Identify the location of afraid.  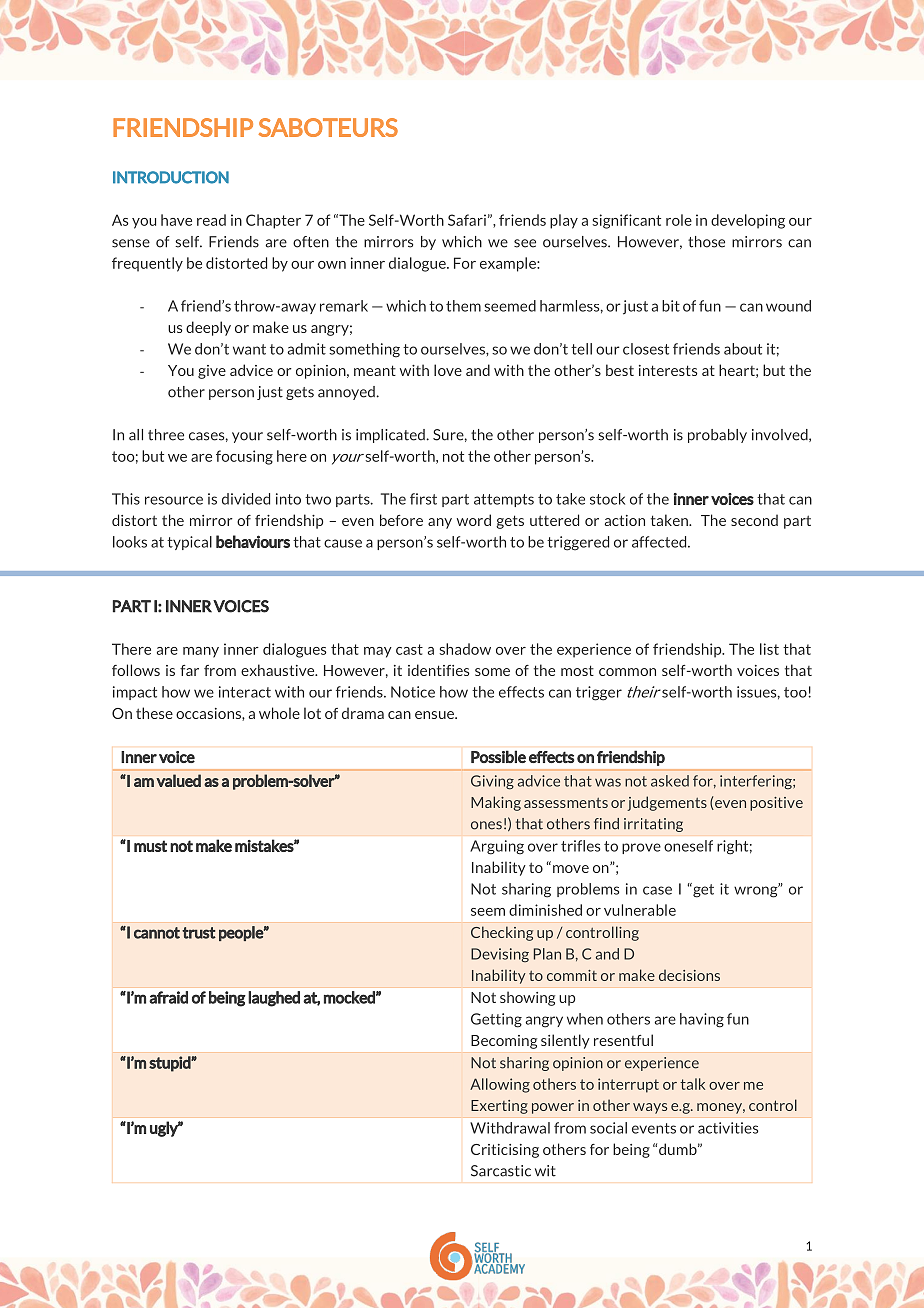
(168, 997).
